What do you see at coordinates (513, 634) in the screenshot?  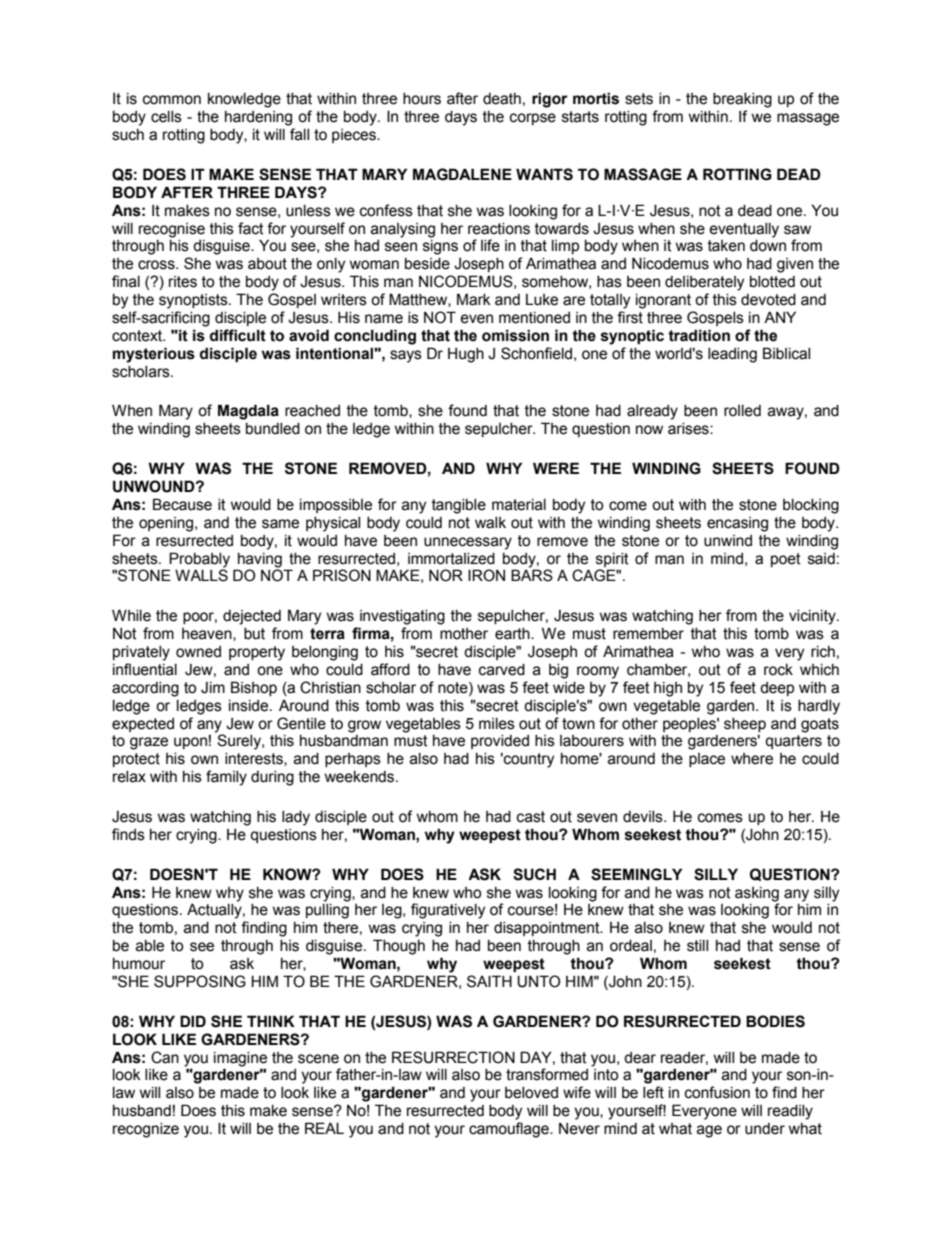 I see `earth` at bounding box center [513, 634].
